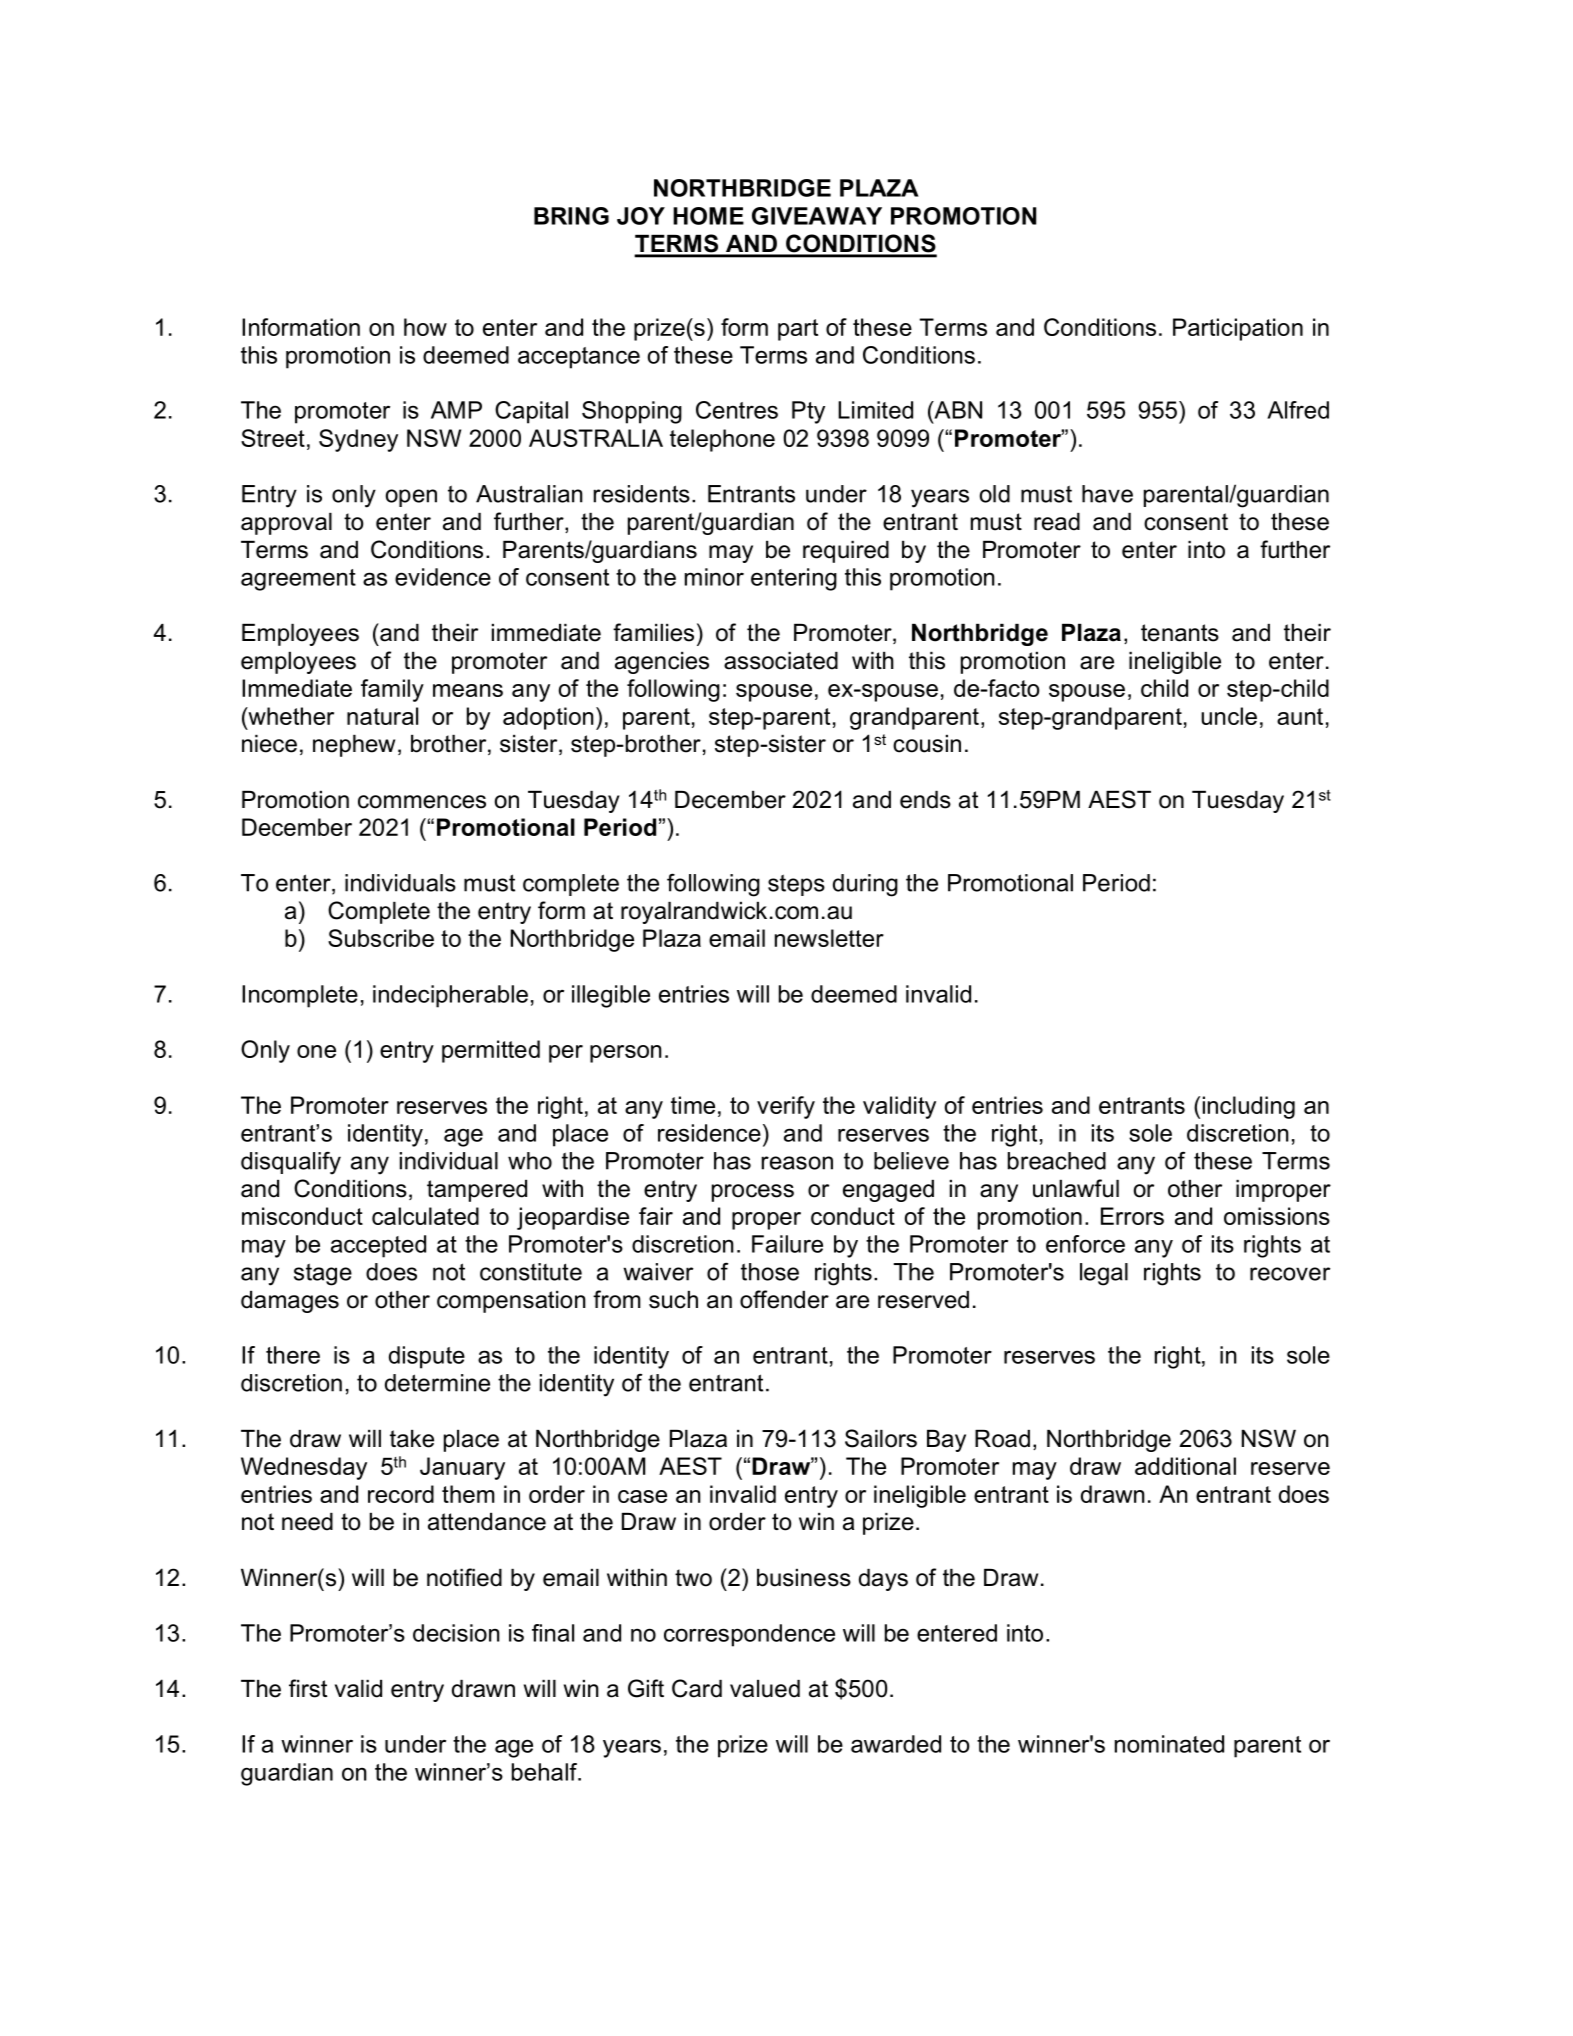 The height and width of the screenshot is (2036, 1573). What do you see at coordinates (817, 216) in the screenshot?
I see `GIVEAWAY` at bounding box center [817, 216].
